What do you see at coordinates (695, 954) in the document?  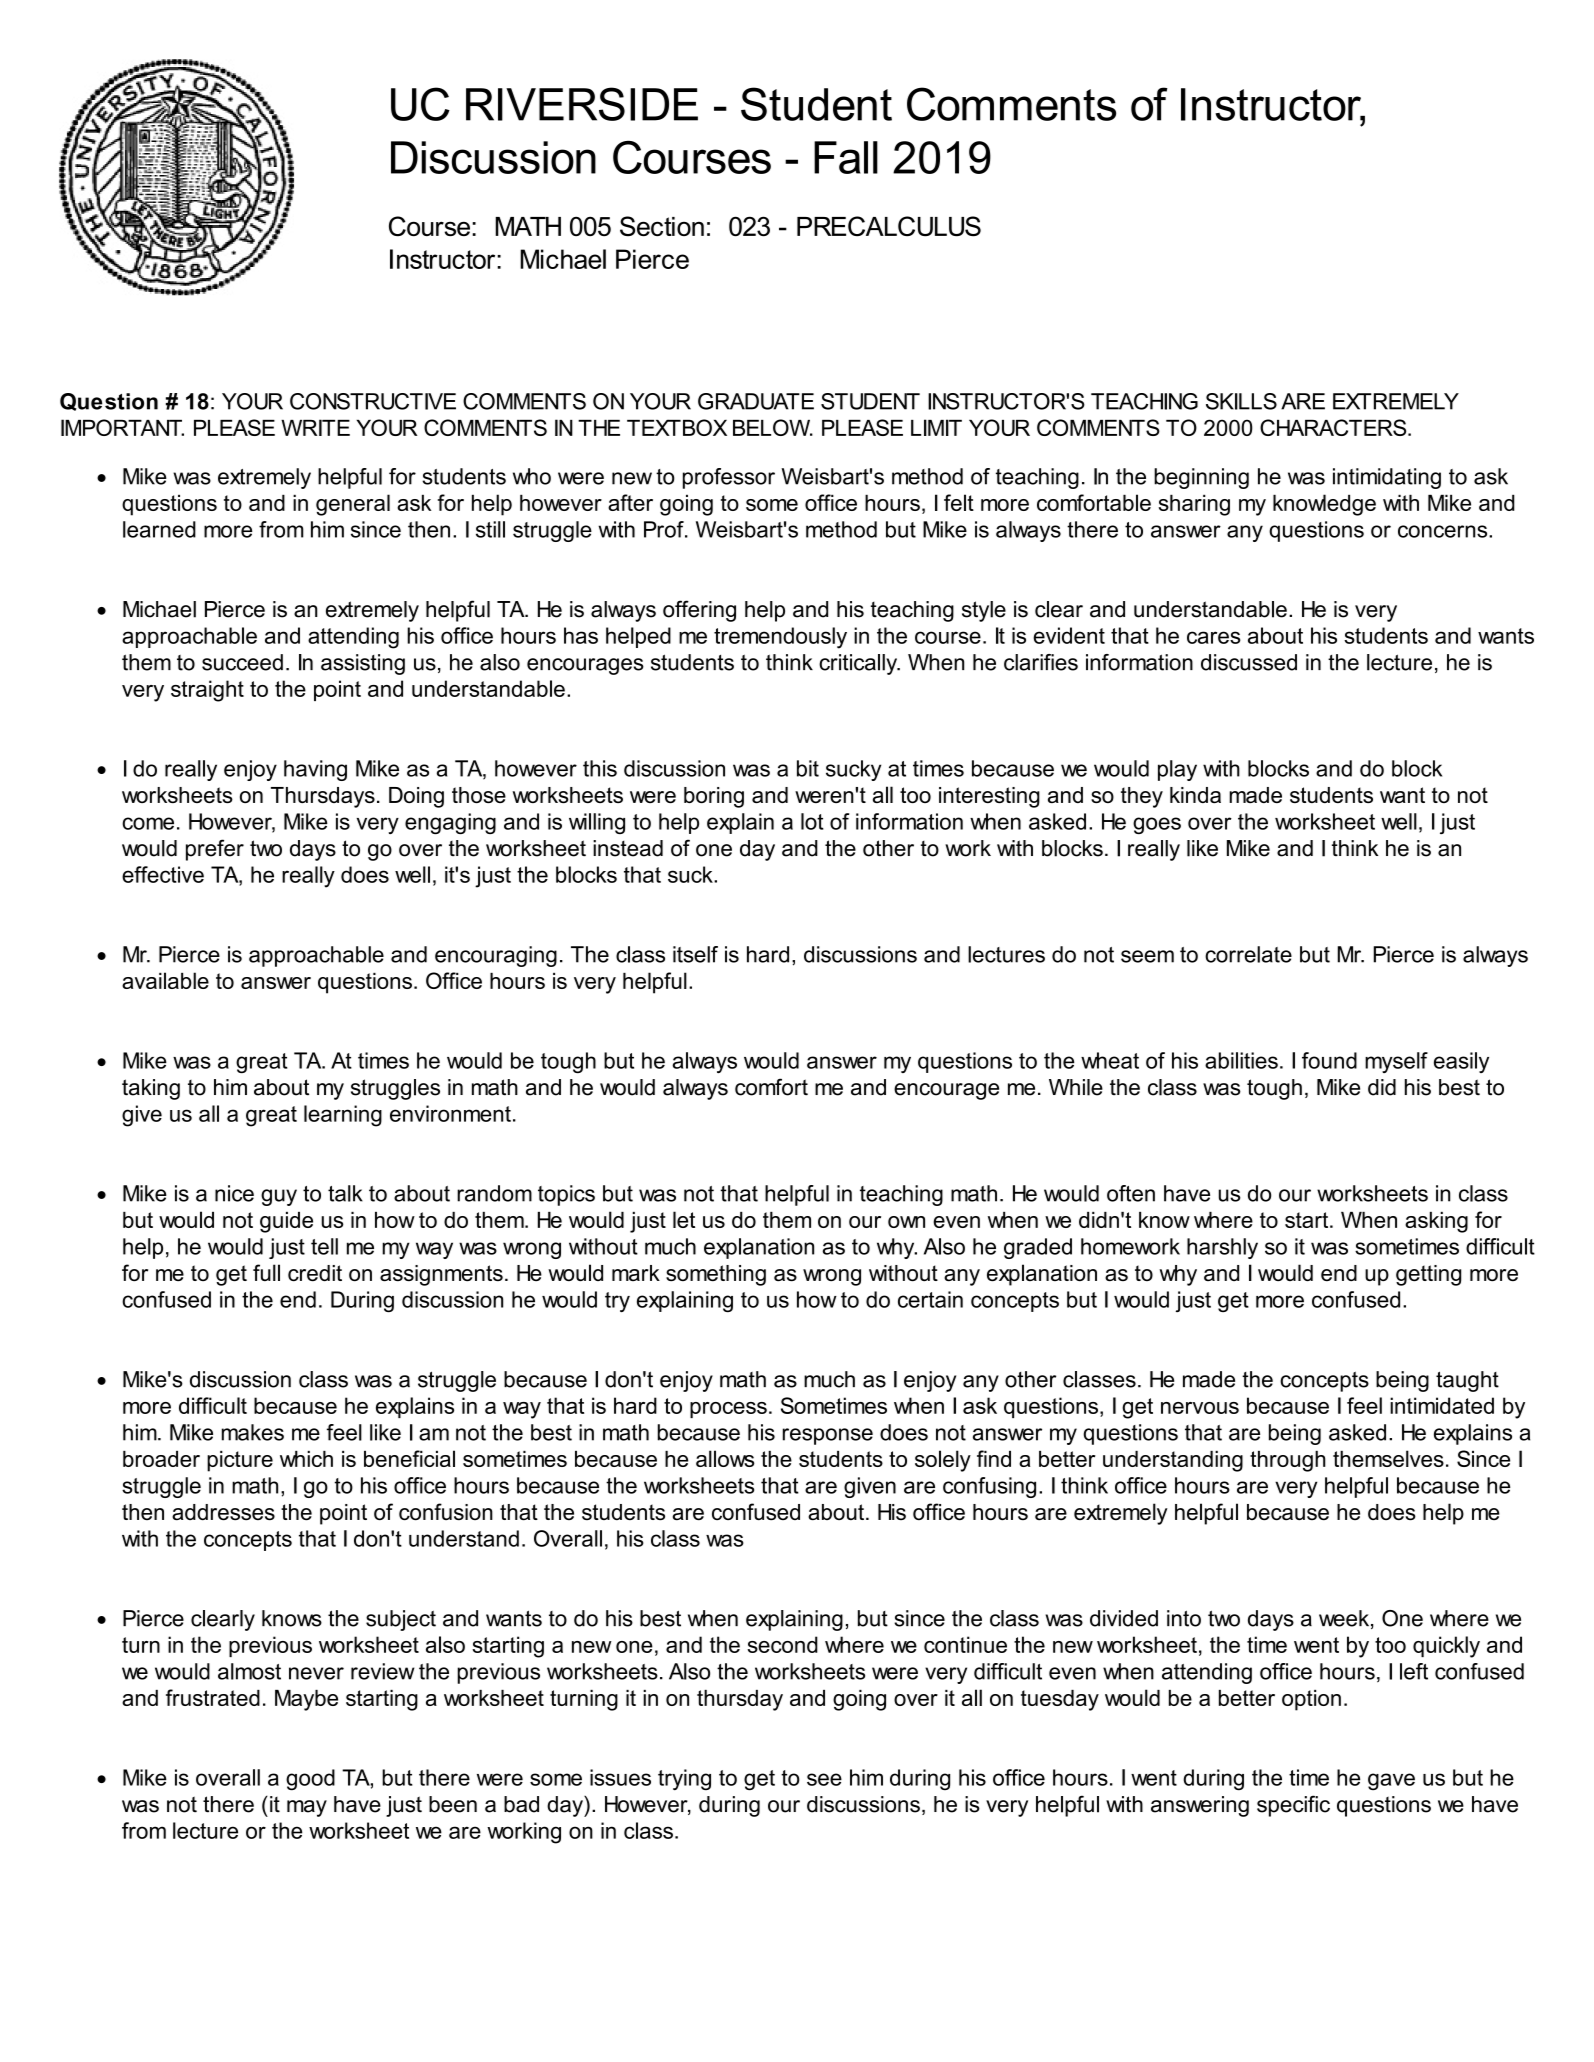 I see `itself` at bounding box center [695, 954].
